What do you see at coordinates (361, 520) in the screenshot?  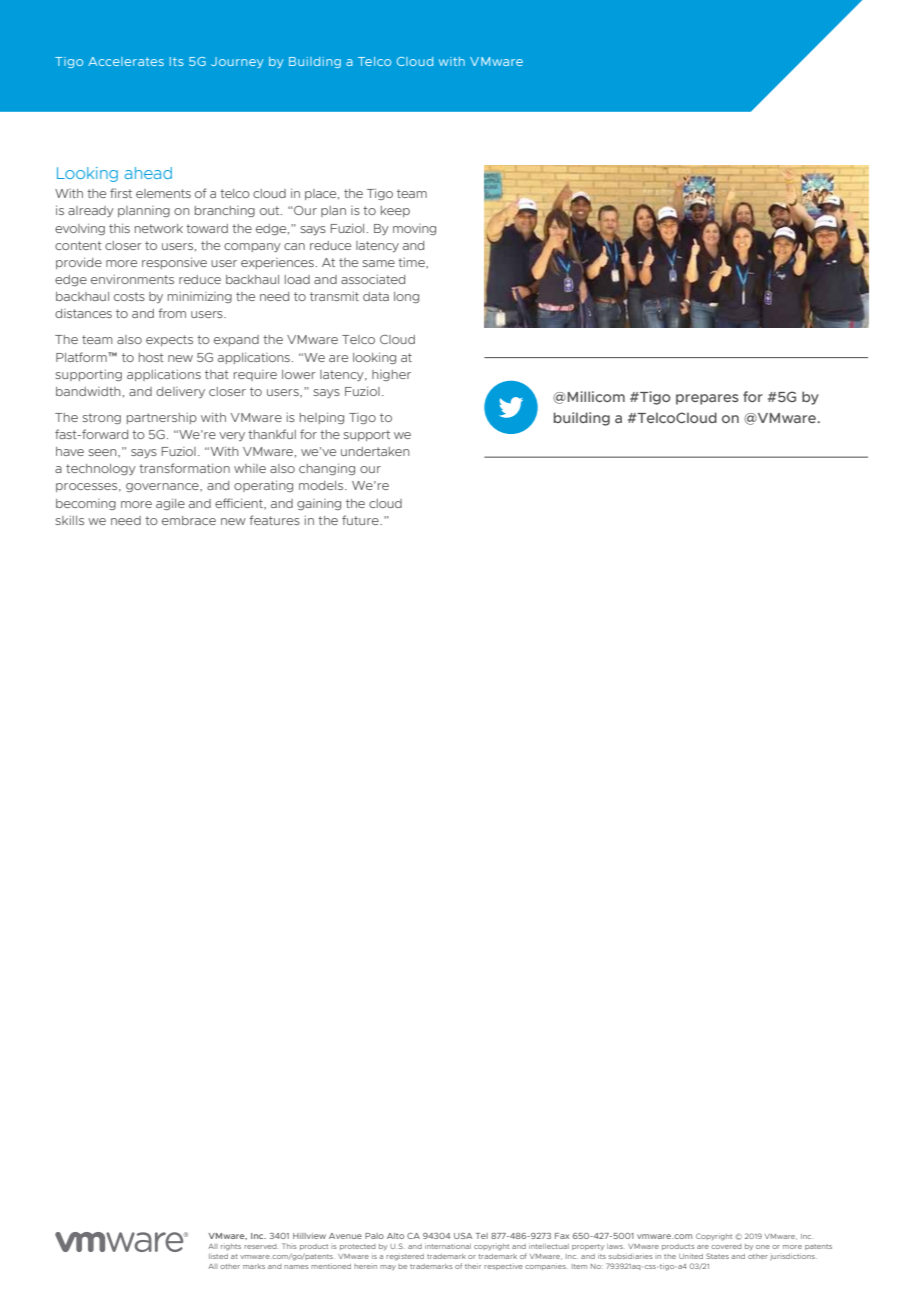 I see `future` at bounding box center [361, 520].
